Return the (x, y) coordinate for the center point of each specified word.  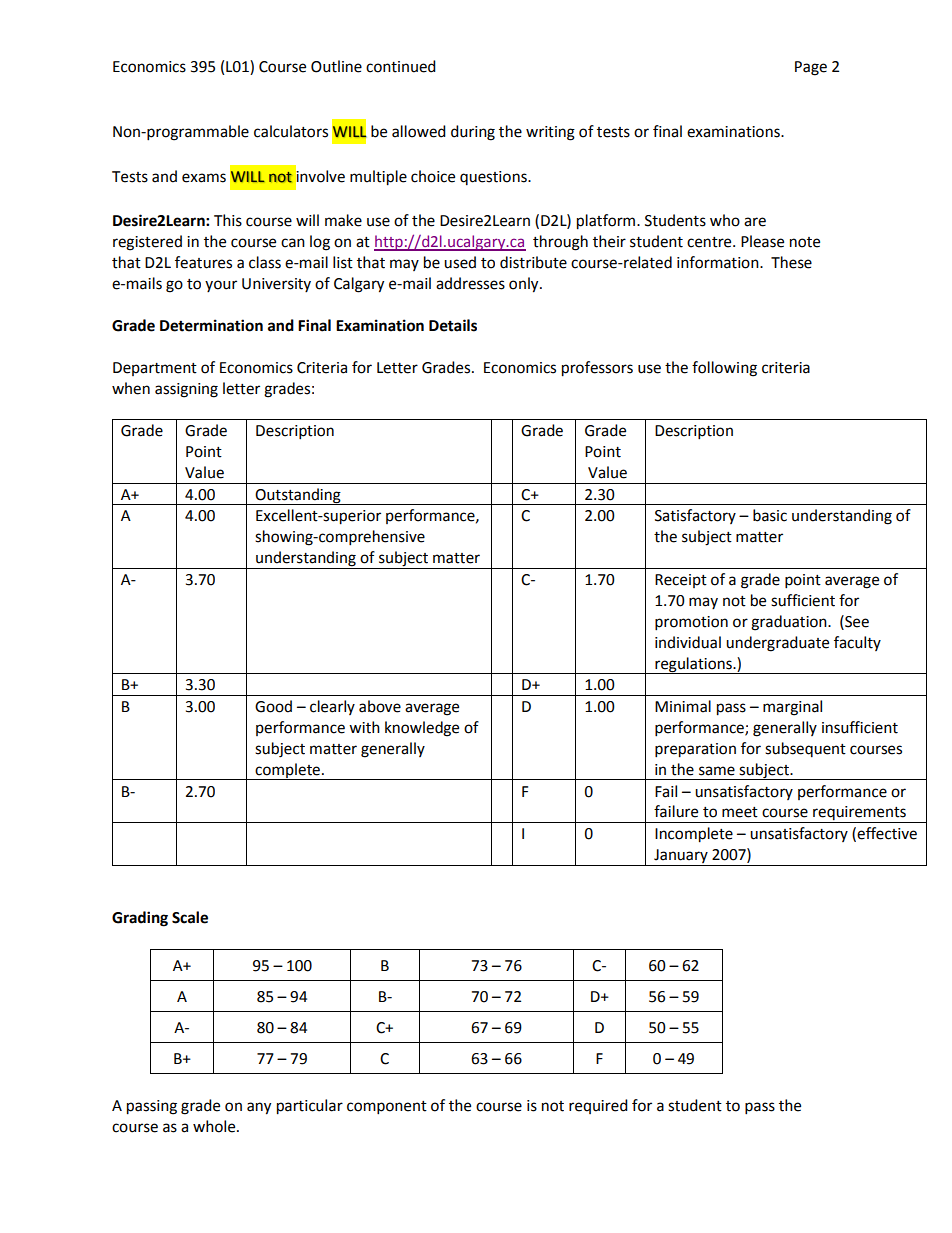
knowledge (422, 729)
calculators (291, 131)
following (724, 369)
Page (811, 68)
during (473, 133)
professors (597, 369)
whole (215, 1126)
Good (273, 706)
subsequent (805, 749)
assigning (186, 390)
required (598, 1106)
